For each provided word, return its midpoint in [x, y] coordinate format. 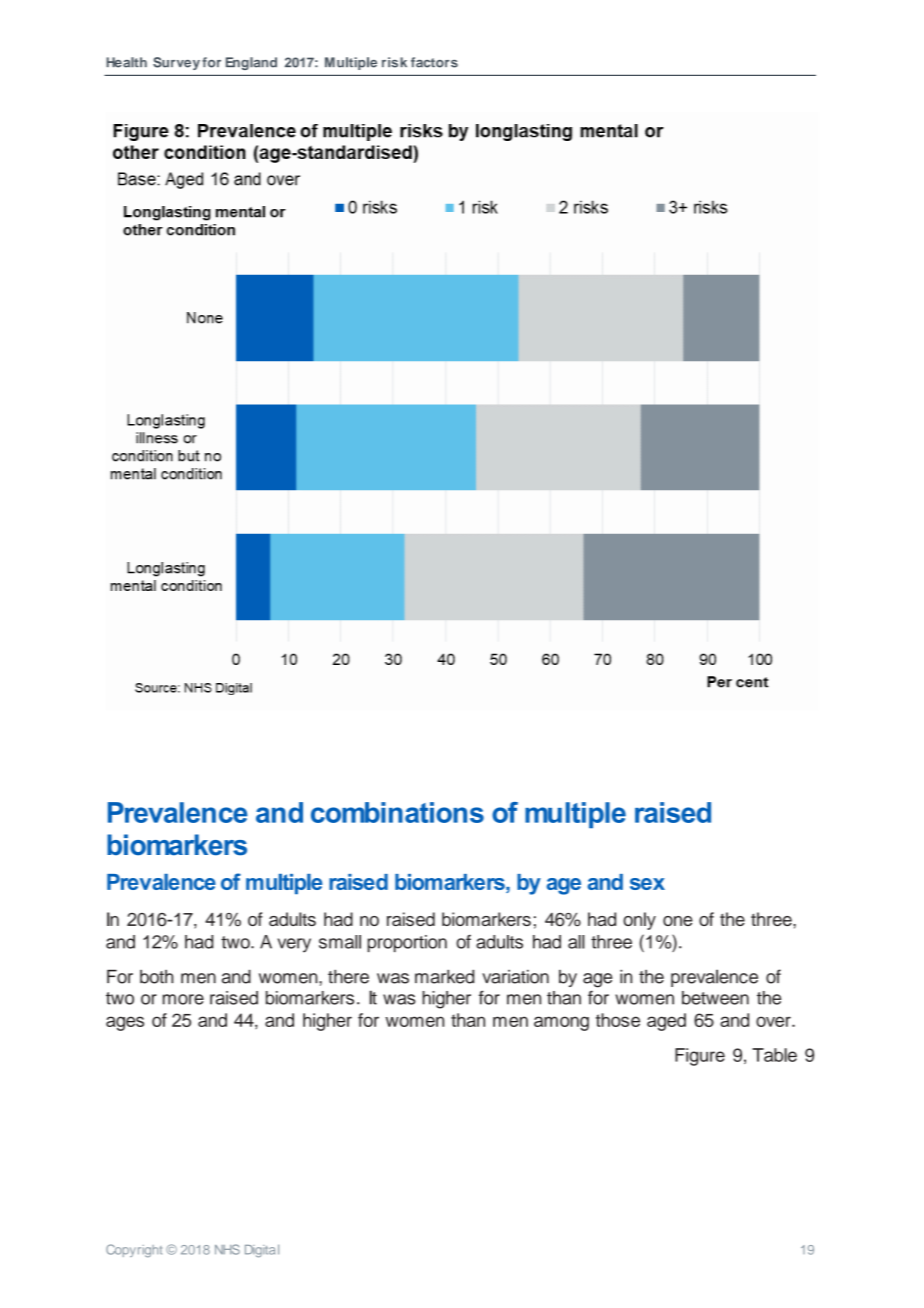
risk [394, 62]
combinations [397, 812]
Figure [700, 1057]
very [294, 945]
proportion [407, 943]
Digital [262, 1251]
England [251, 63]
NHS [227, 1249]
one [678, 921]
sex [647, 884]
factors [434, 62]
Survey [176, 63]
